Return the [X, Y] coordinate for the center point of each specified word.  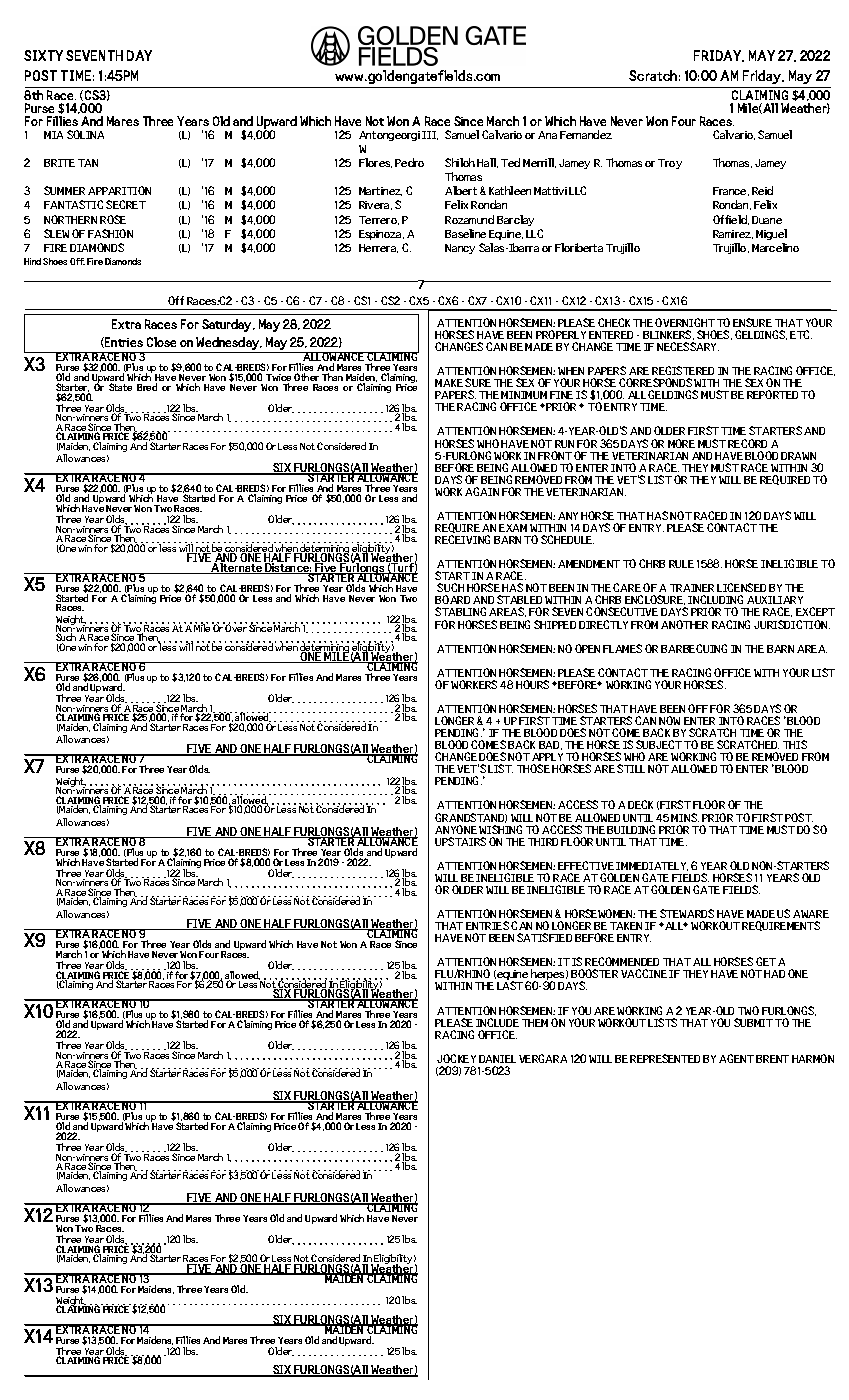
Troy [670, 164]
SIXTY [43, 55]
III [430, 135]
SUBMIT [753, 1022]
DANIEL [497, 1059]
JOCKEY [456, 1058]
